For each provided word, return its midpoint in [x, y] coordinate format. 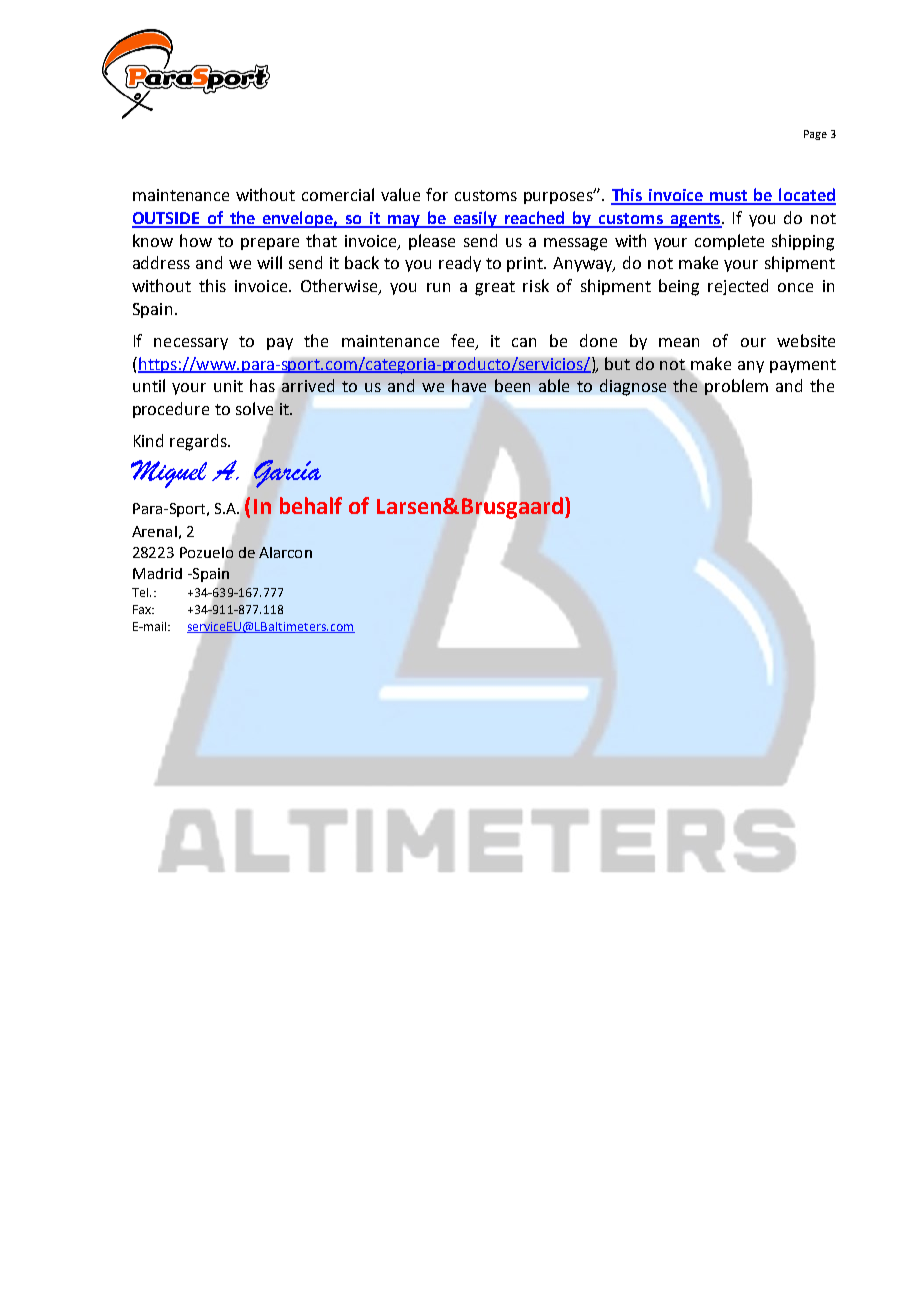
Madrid [157, 573]
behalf [311, 505]
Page [815, 135]
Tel [140, 592]
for [437, 194]
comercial [338, 194]
